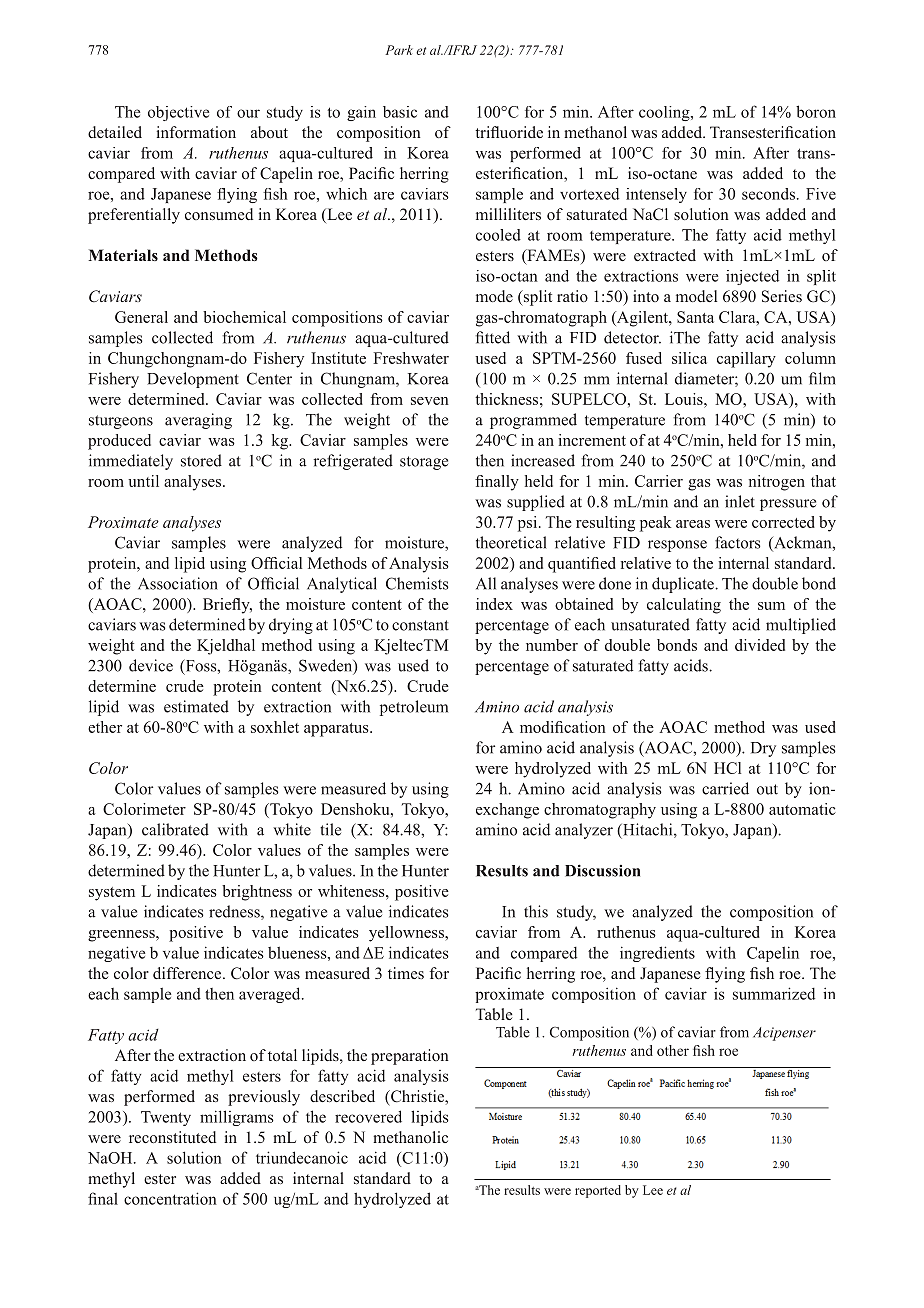 The height and width of the page is (1308, 924). Describe the element at coordinates (760, 645) in the page. I see `divided` at that location.
